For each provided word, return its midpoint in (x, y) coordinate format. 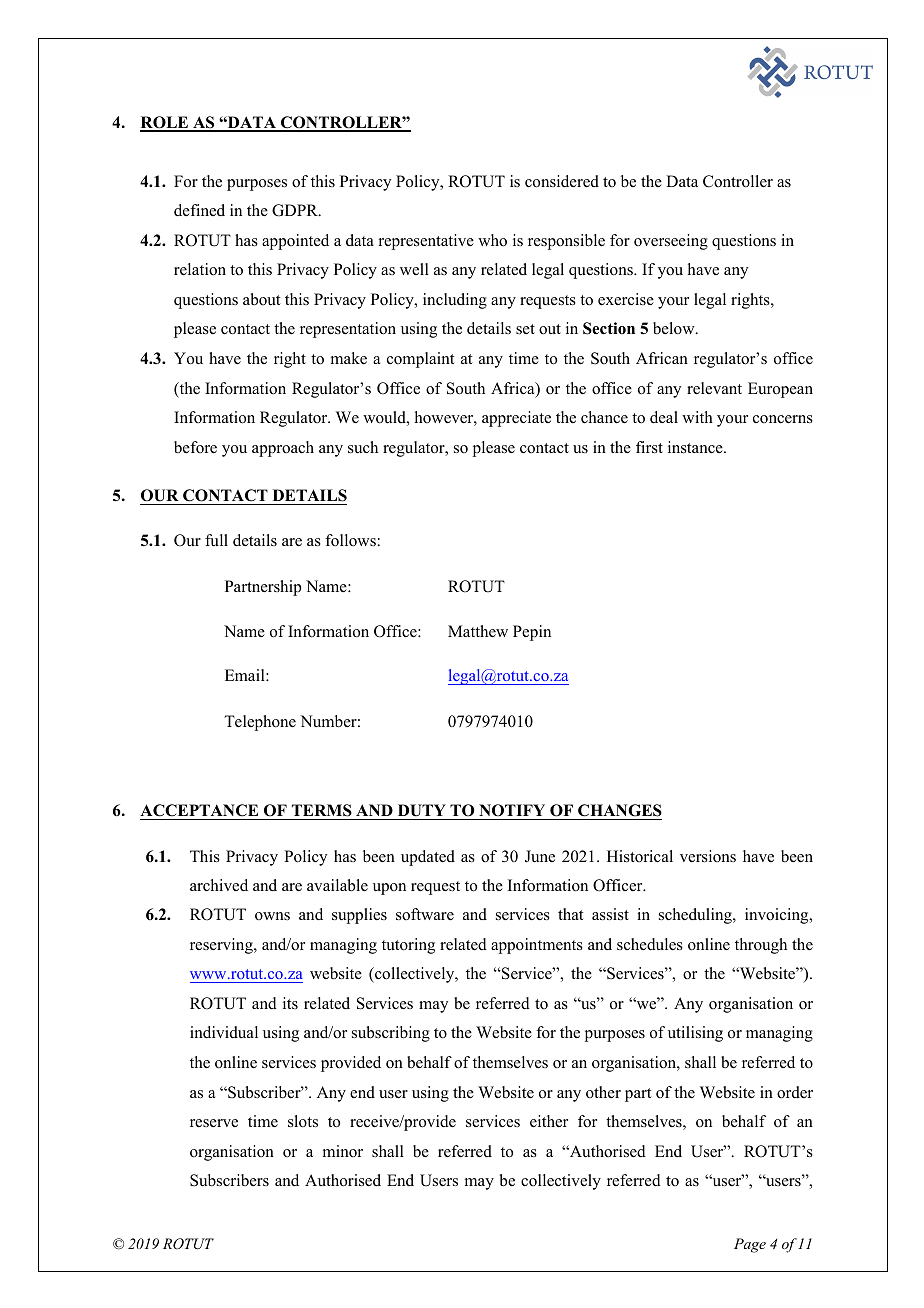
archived (219, 885)
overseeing (671, 242)
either (549, 1121)
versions (708, 856)
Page (750, 1245)
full (216, 540)
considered (562, 181)
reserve (214, 1123)
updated (428, 858)
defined (199, 210)
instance (696, 447)
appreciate (516, 419)
